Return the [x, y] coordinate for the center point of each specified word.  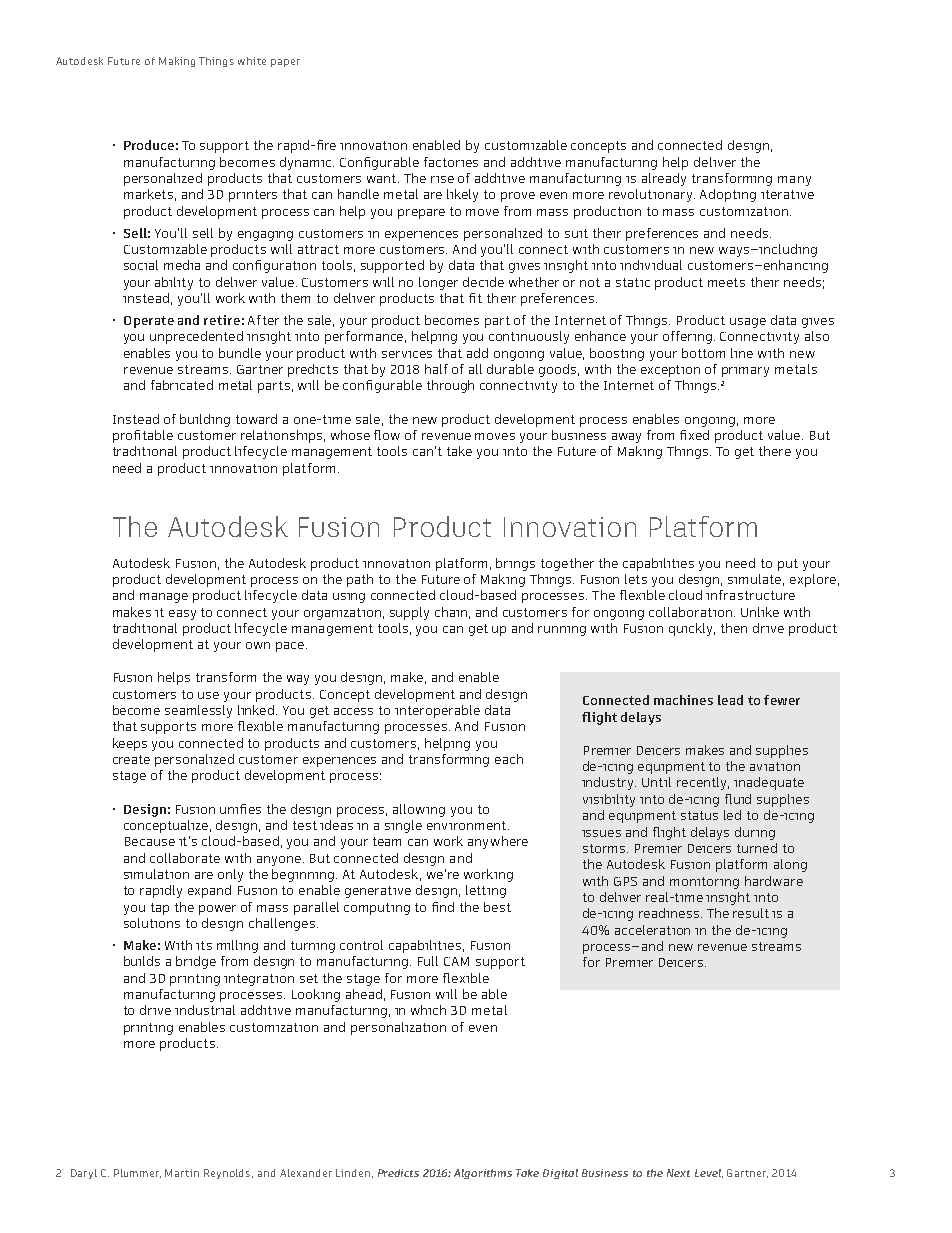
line [742, 353]
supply [409, 613]
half [436, 369]
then [734, 628]
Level [709, 1173]
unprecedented [196, 337]
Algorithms [483, 1174]
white [252, 61]
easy [182, 615]
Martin [182, 1173]
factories [451, 162]
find [443, 907]
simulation [156, 874]
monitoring [704, 883]
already [664, 179]
